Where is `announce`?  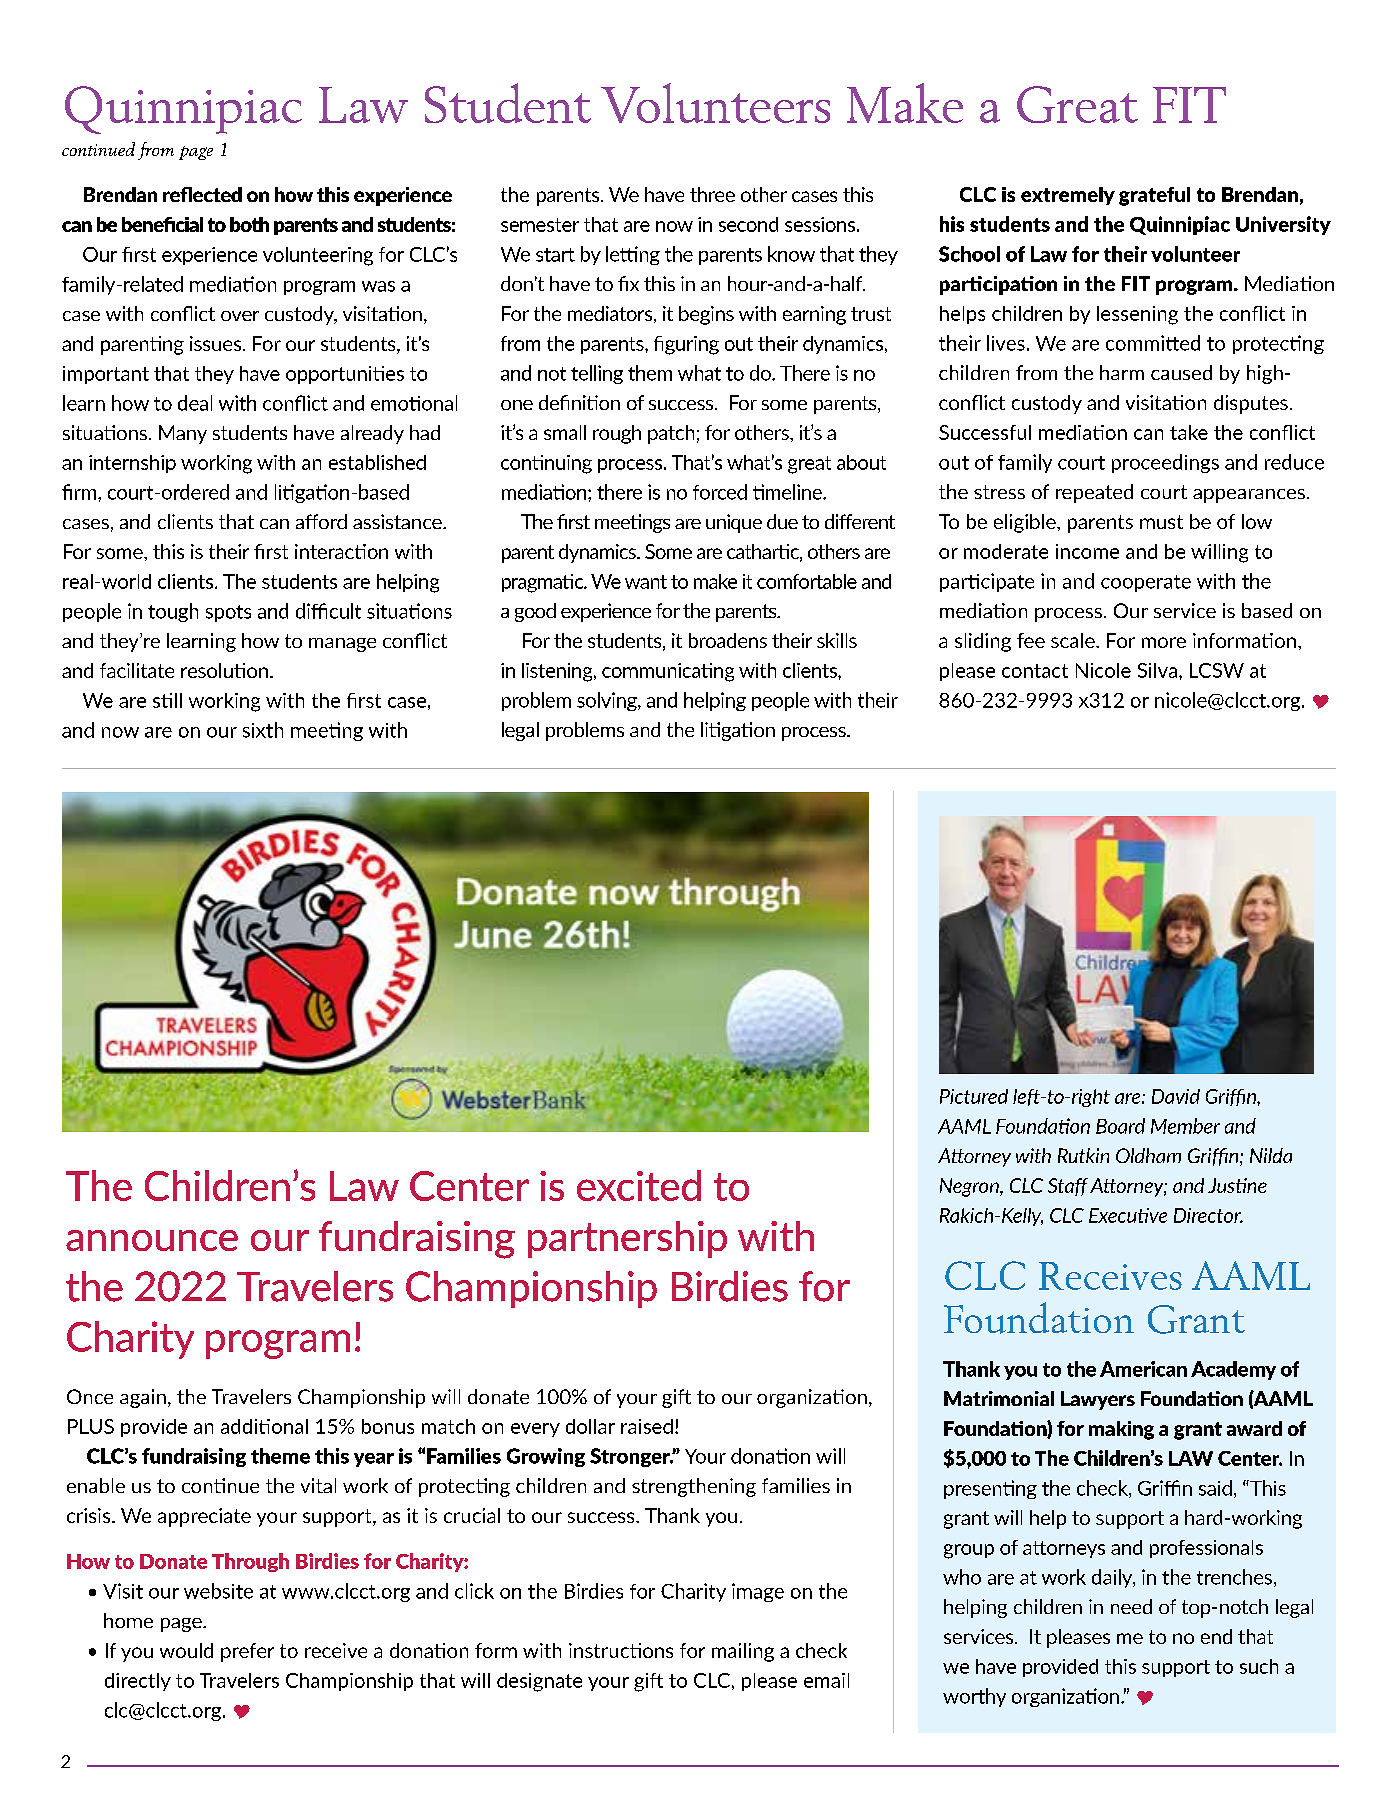 announce is located at coordinates (152, 1240).
